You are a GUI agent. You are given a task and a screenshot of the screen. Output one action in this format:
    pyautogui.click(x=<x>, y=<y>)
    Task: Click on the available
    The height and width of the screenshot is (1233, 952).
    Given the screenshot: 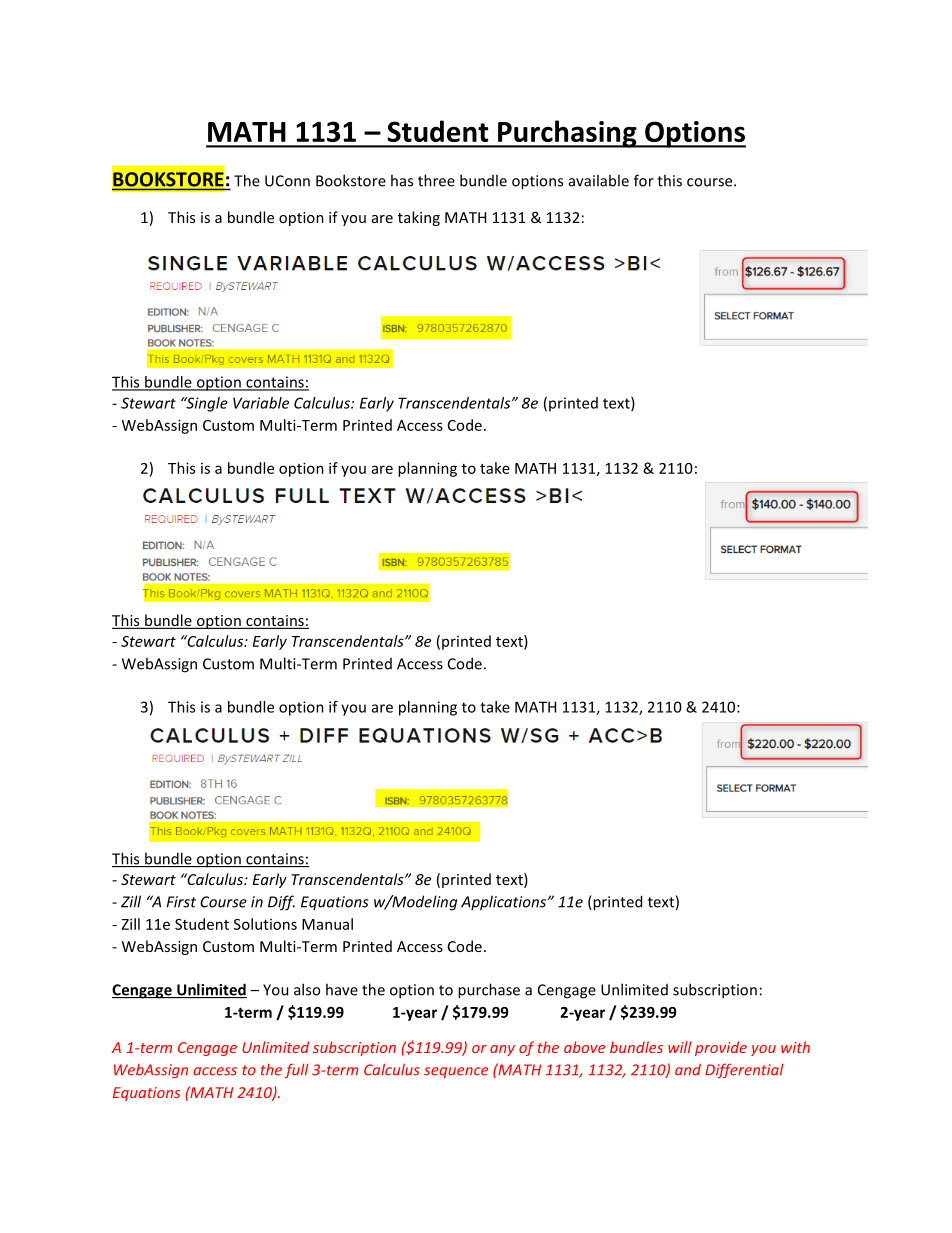 What is the action you would take?
    pyautogui.click(x=599, y=180)
